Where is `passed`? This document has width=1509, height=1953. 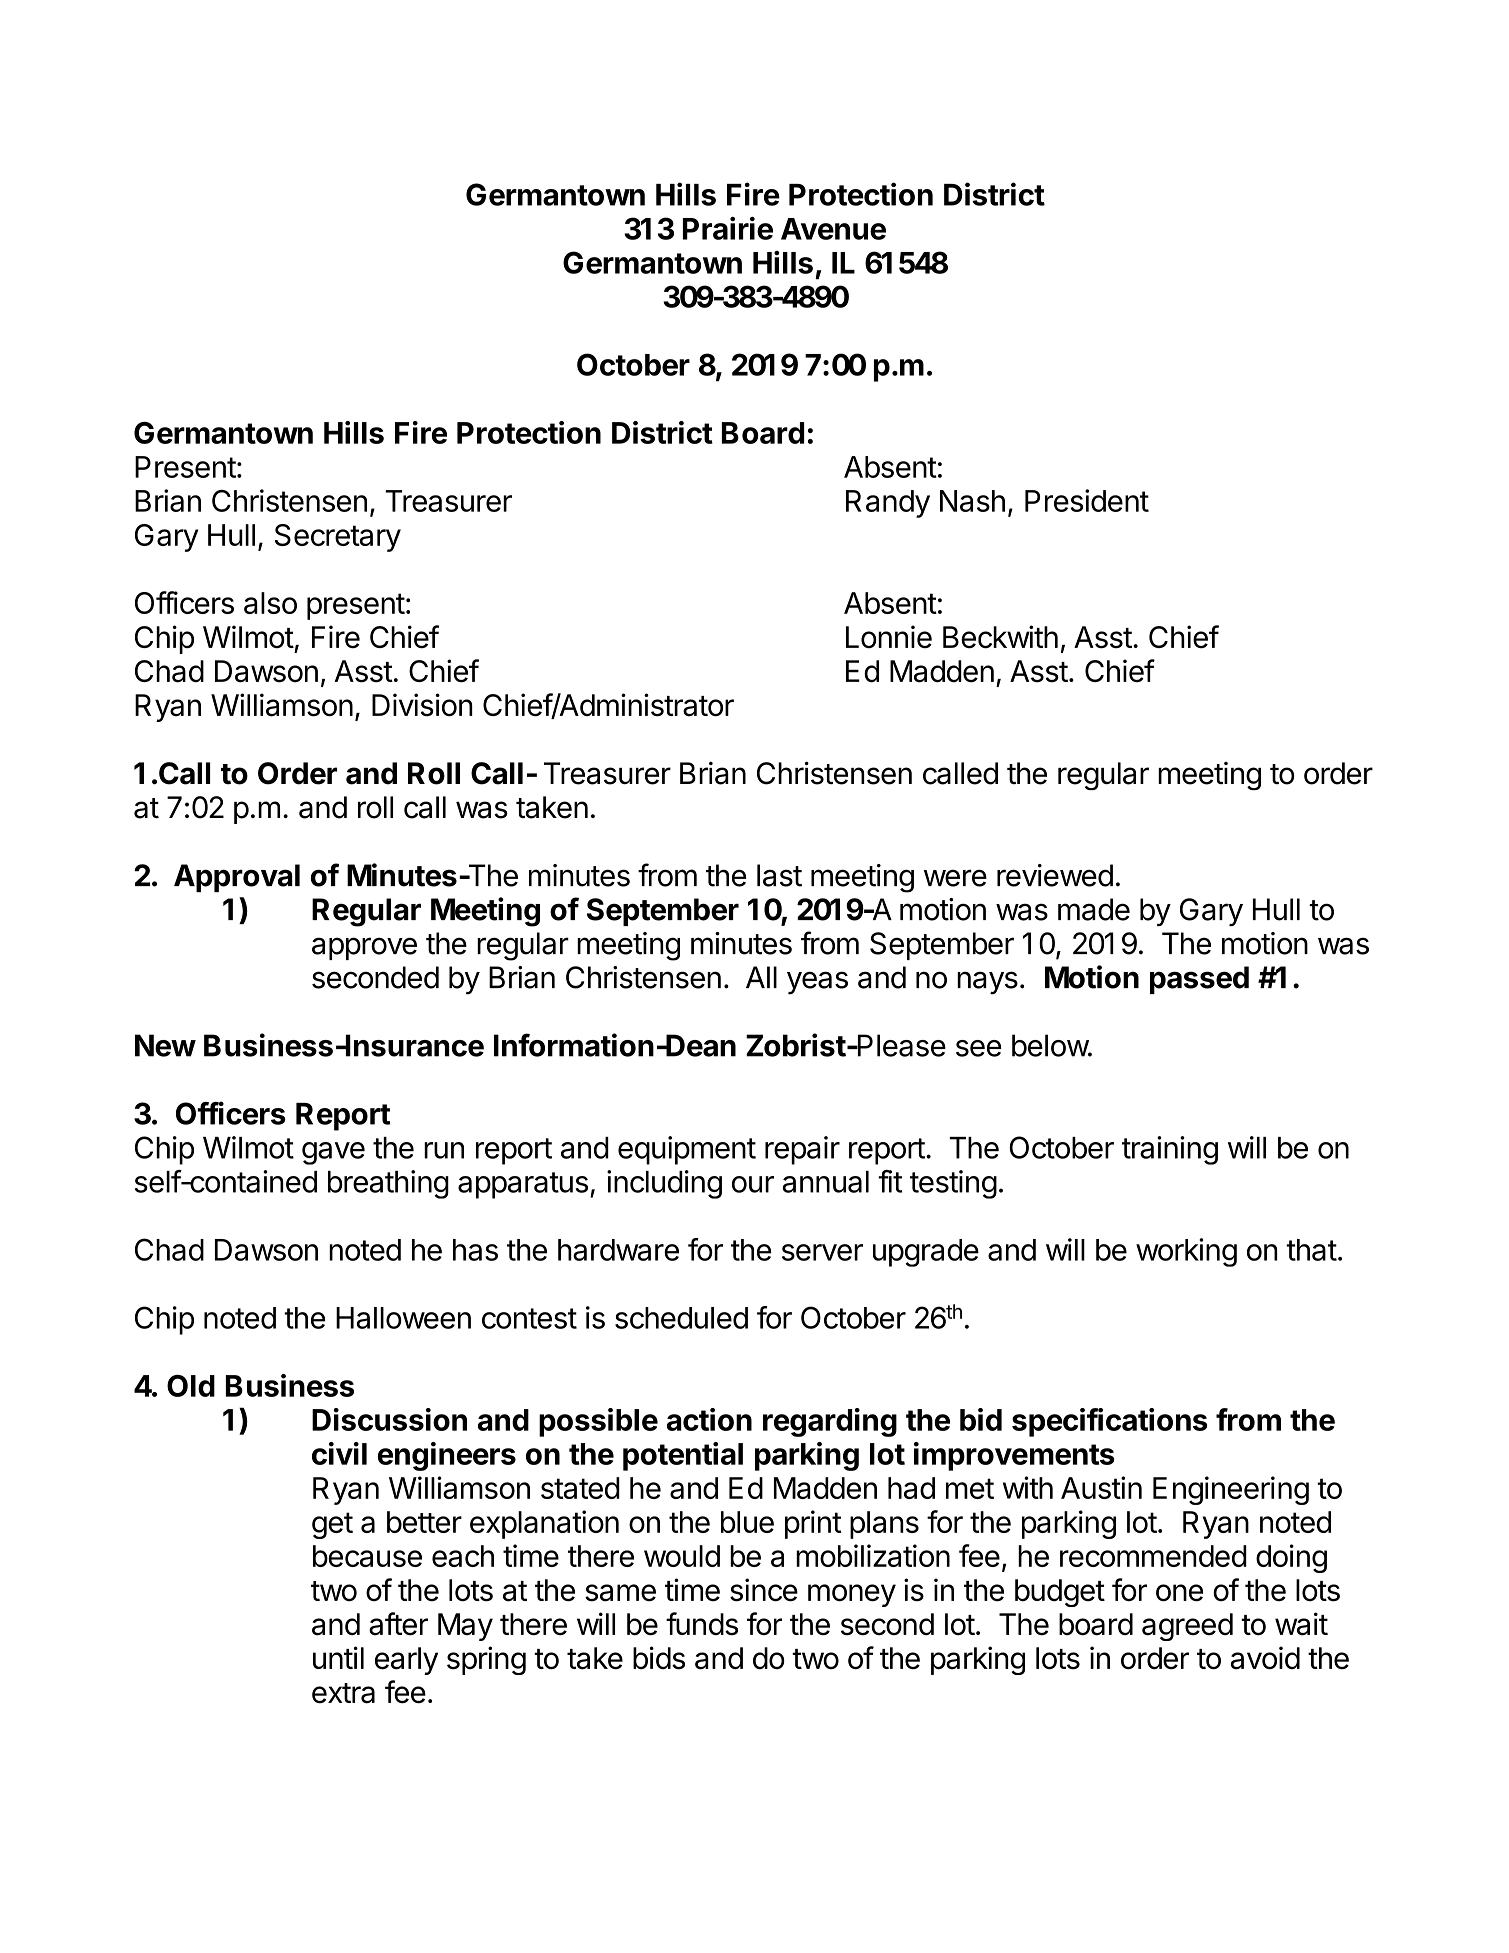 passed is located at coordinates (1199, 980).
